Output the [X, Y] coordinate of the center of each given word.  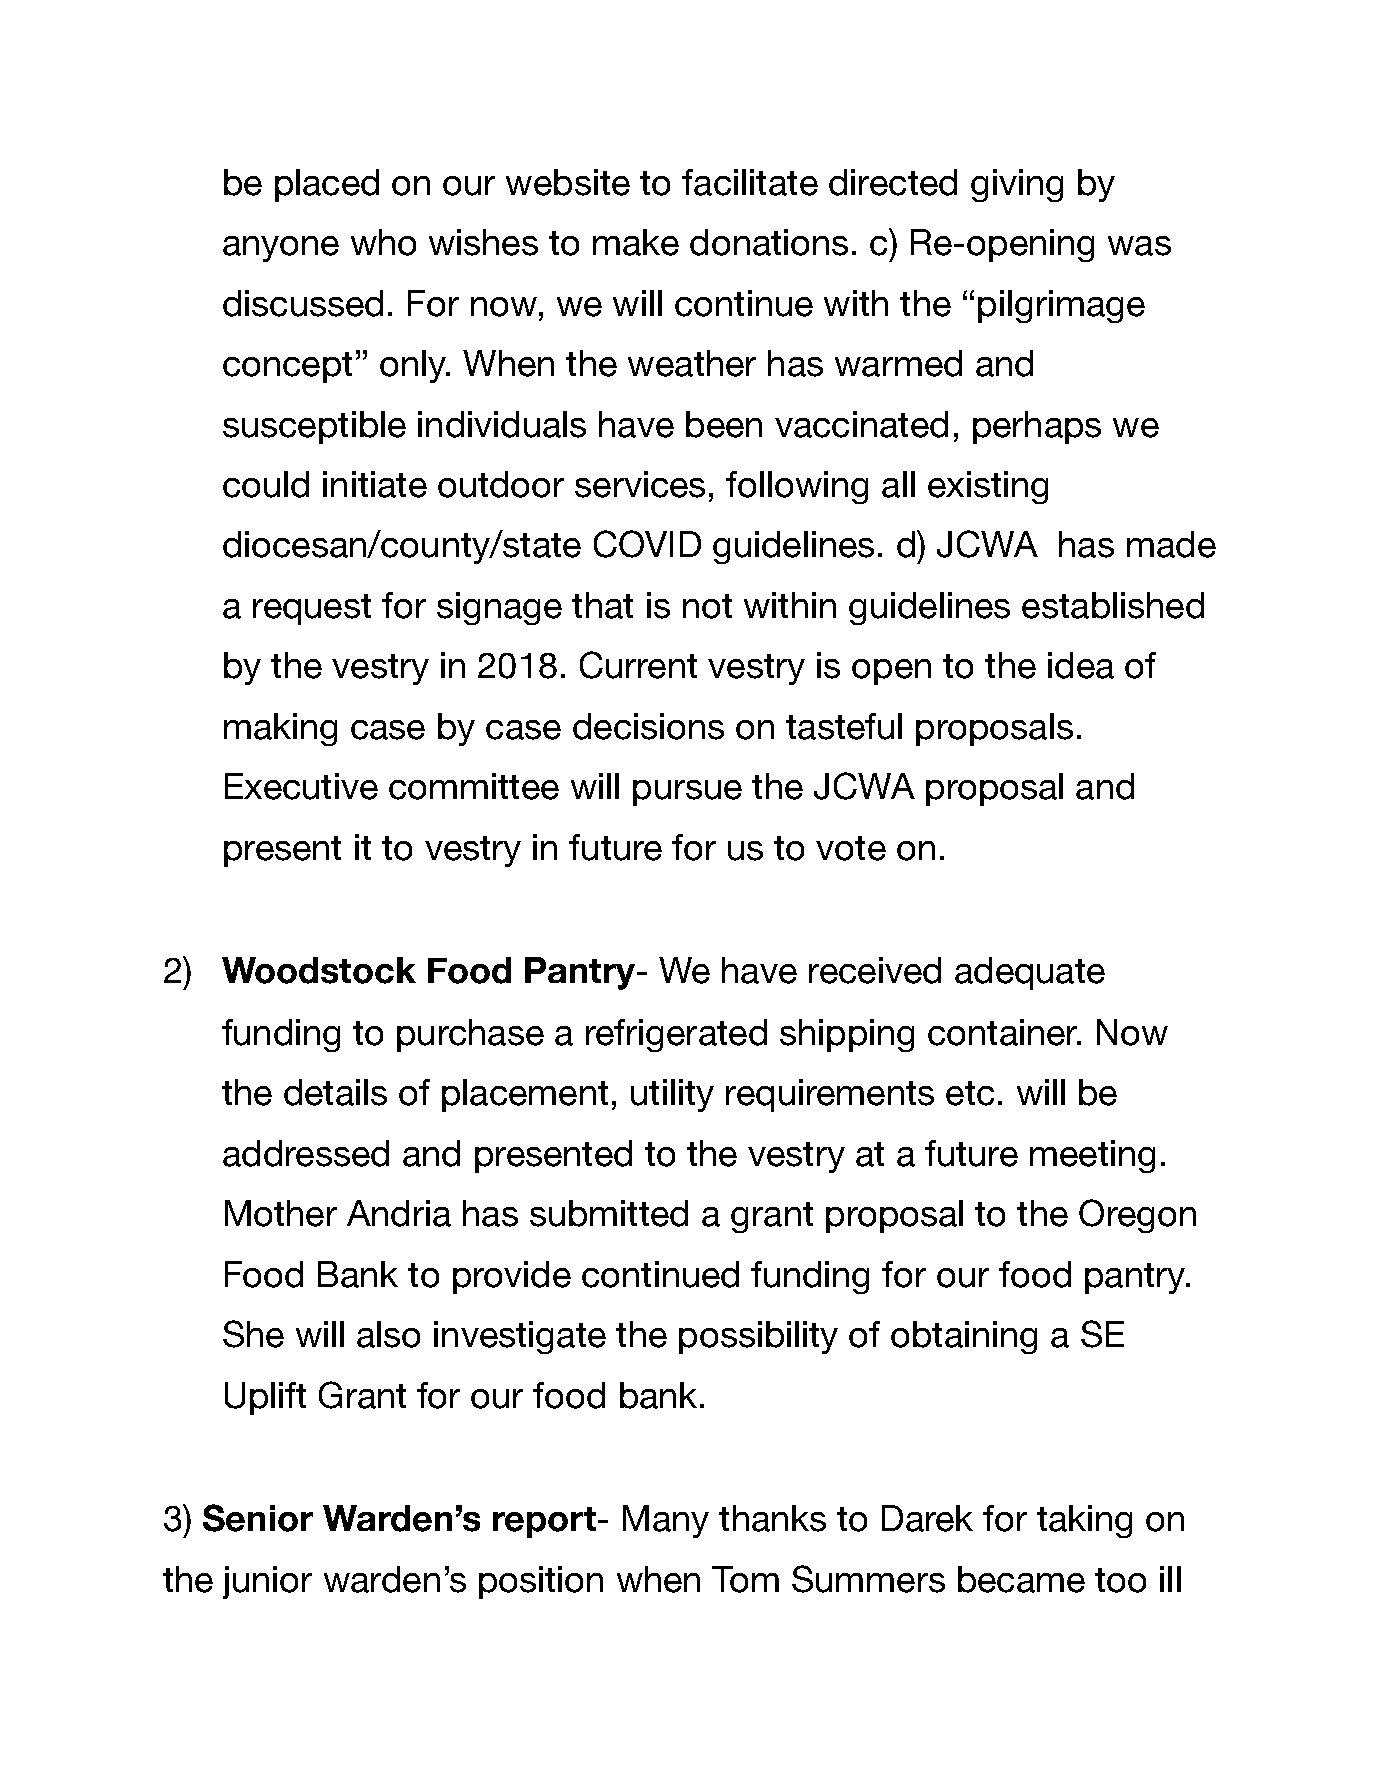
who [383, 242]
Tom [745, 1579]
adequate [1030, 973]
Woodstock [319, 970]
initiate [375, 484]
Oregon [1137, 1216]
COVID [647, 544]
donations [769, 242]
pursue [687, 793]
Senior [258, 1518]
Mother [281, 1213]
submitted [609, 1213]
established [1113, 605]
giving [1017, 185]
